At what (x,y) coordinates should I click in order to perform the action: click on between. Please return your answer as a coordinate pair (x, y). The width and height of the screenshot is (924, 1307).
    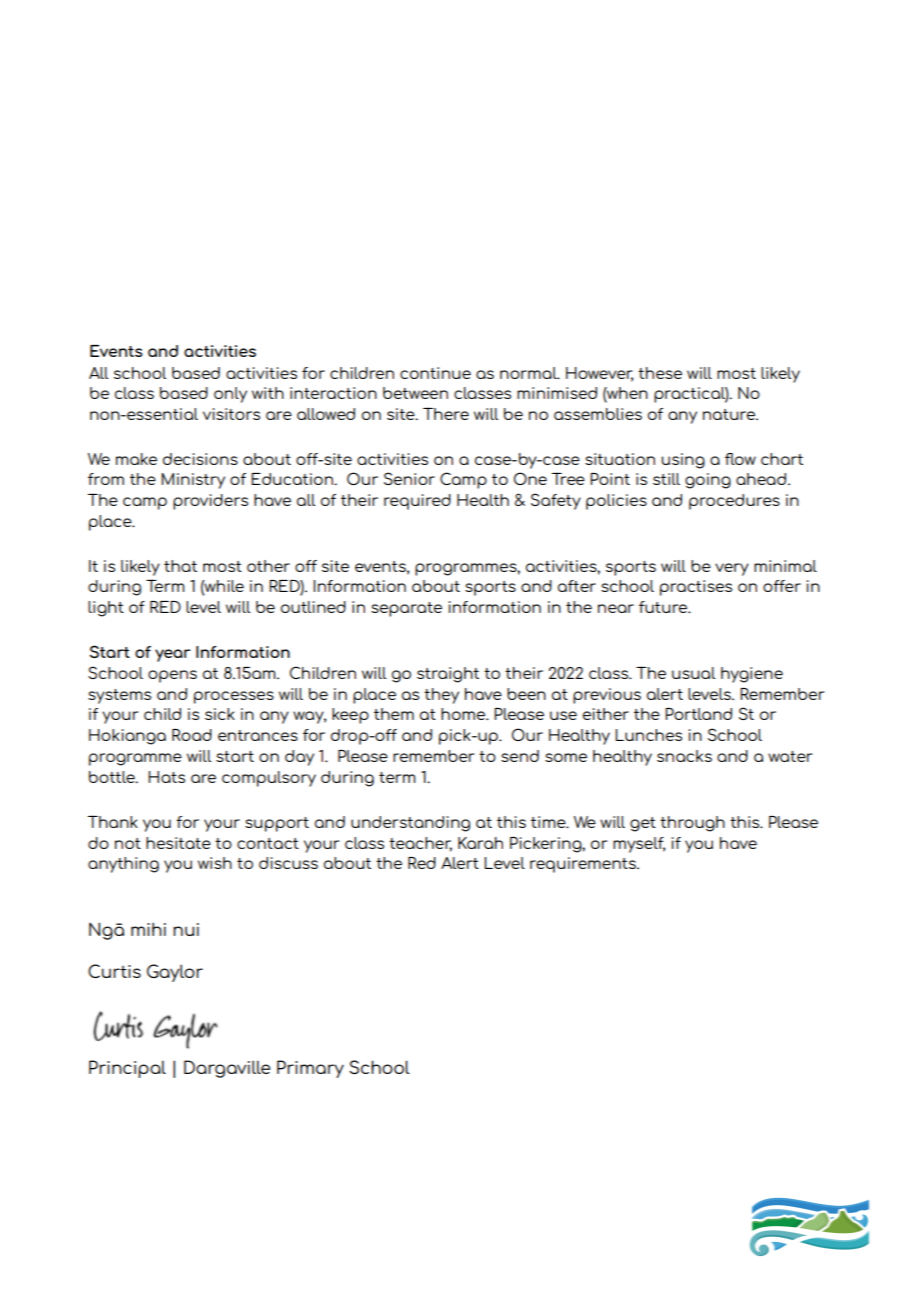
    Looking at the image, I should click on (415, 393).
